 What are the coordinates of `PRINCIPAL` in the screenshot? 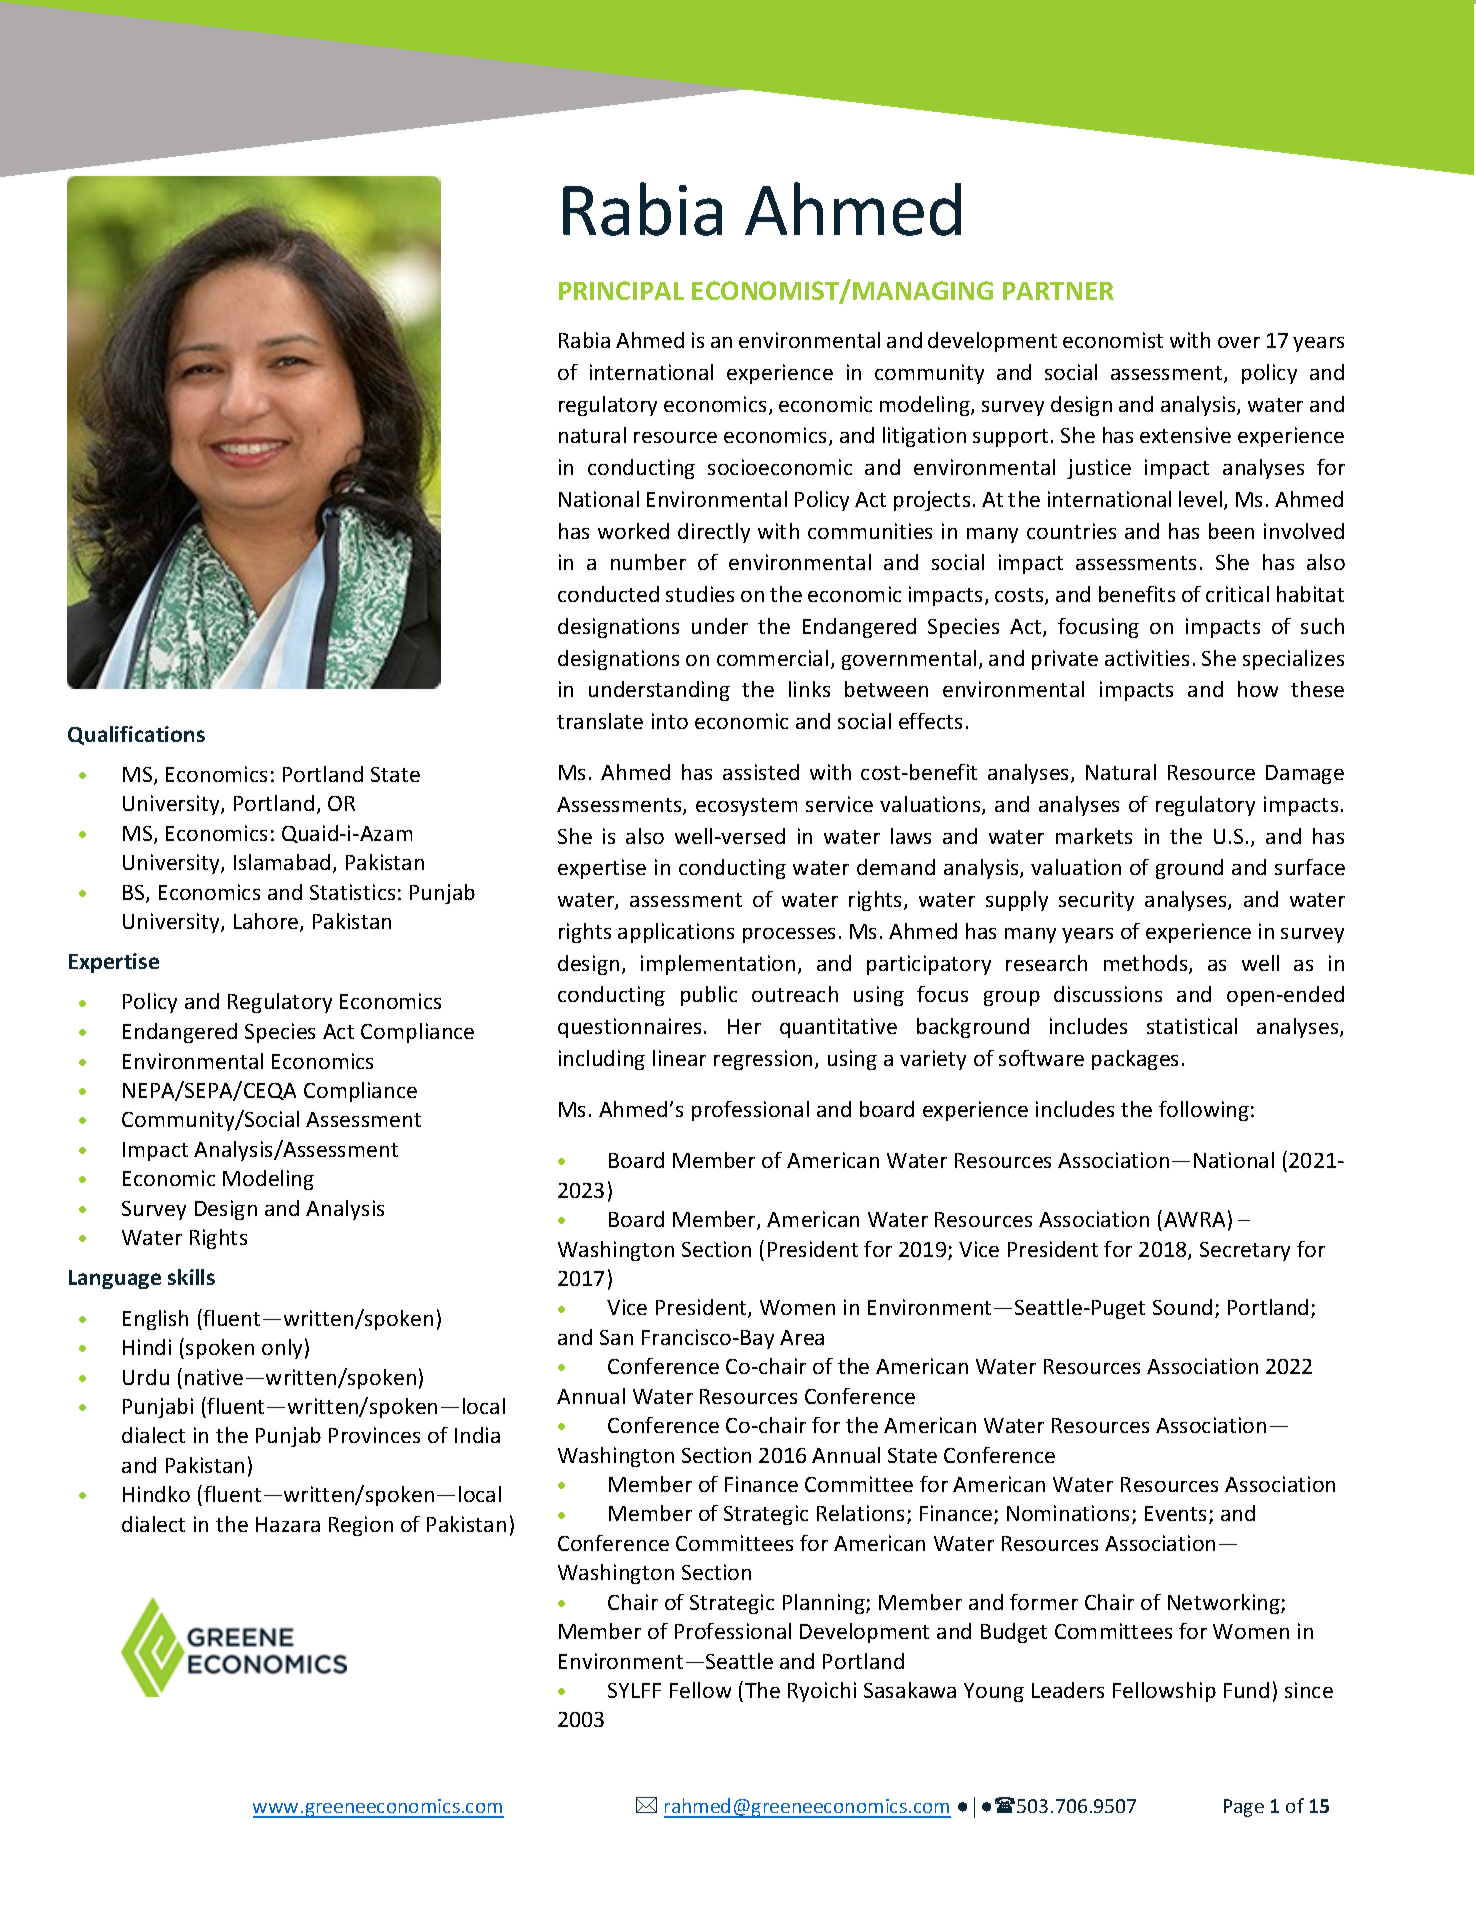 It's located at (621, 290).
